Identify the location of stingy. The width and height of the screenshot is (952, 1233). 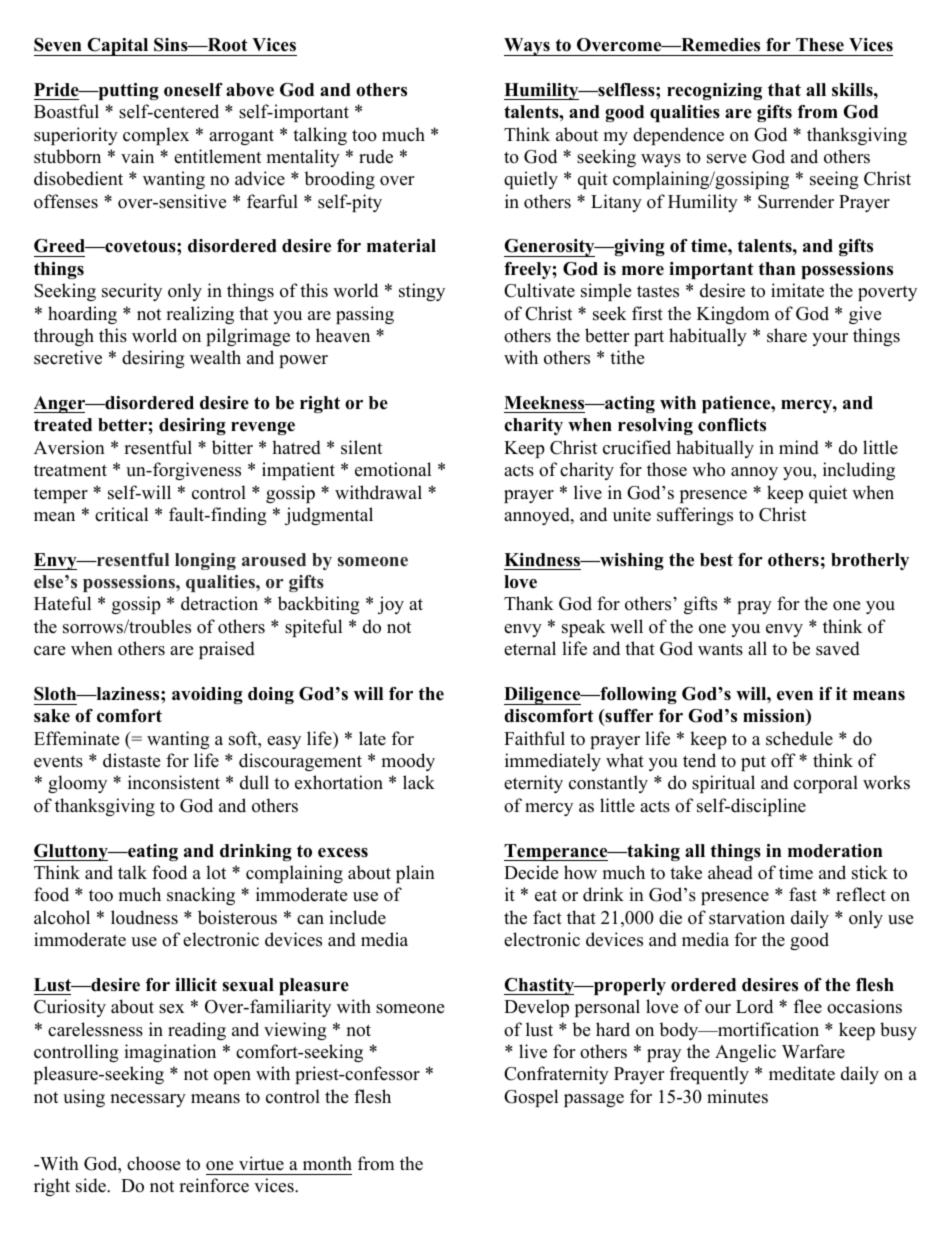
(422, 292).
